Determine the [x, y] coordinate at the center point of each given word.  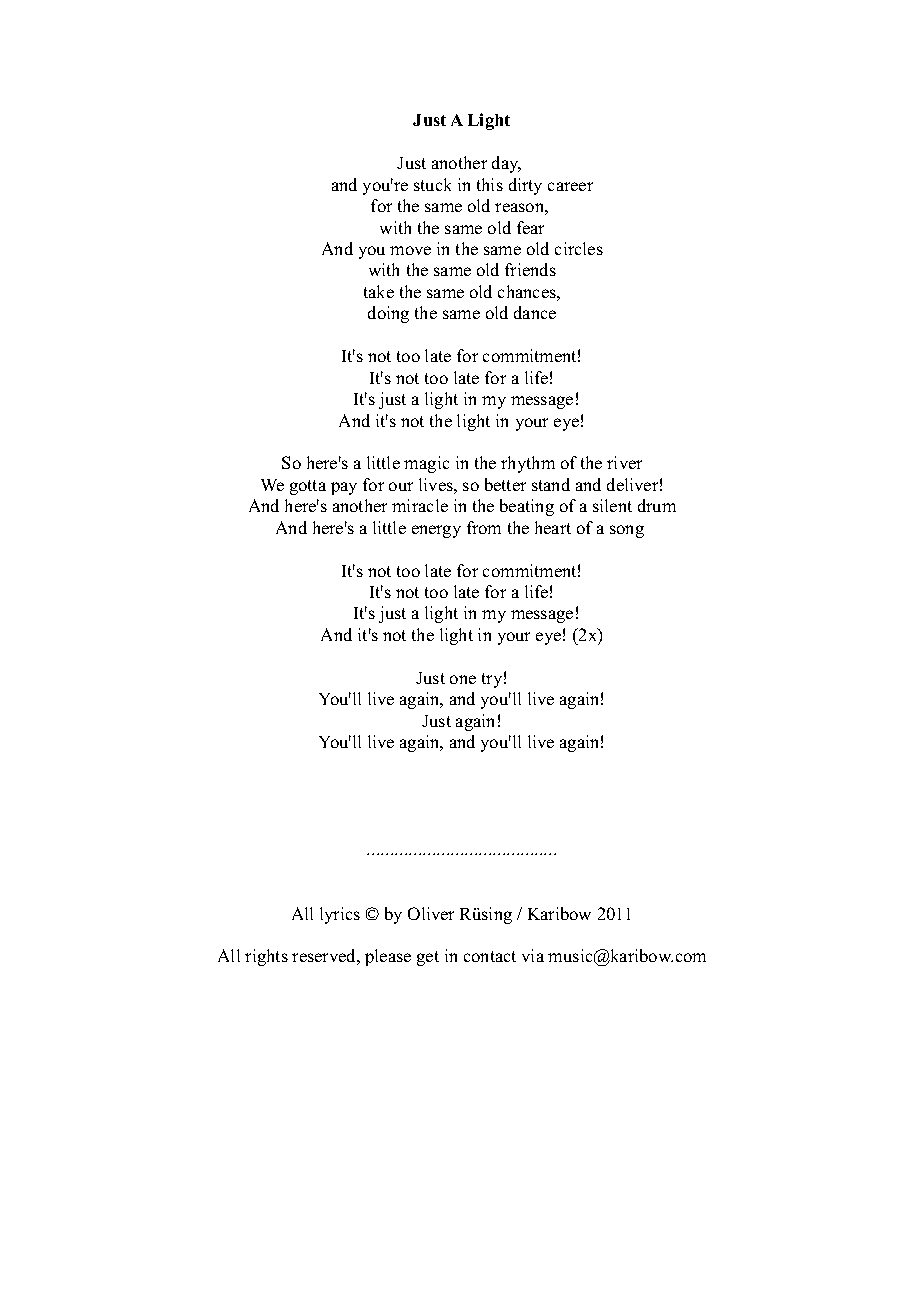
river [624, 462]
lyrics [340, 915]
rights [266, 957]
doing [388, 314]
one [463, 679]
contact [490, 956]
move [410, 250]
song [627, 531]
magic [426, 464]
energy [436, 531]
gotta [308, 487]
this [490, 184]
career [570, 186]
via [533, 955]
